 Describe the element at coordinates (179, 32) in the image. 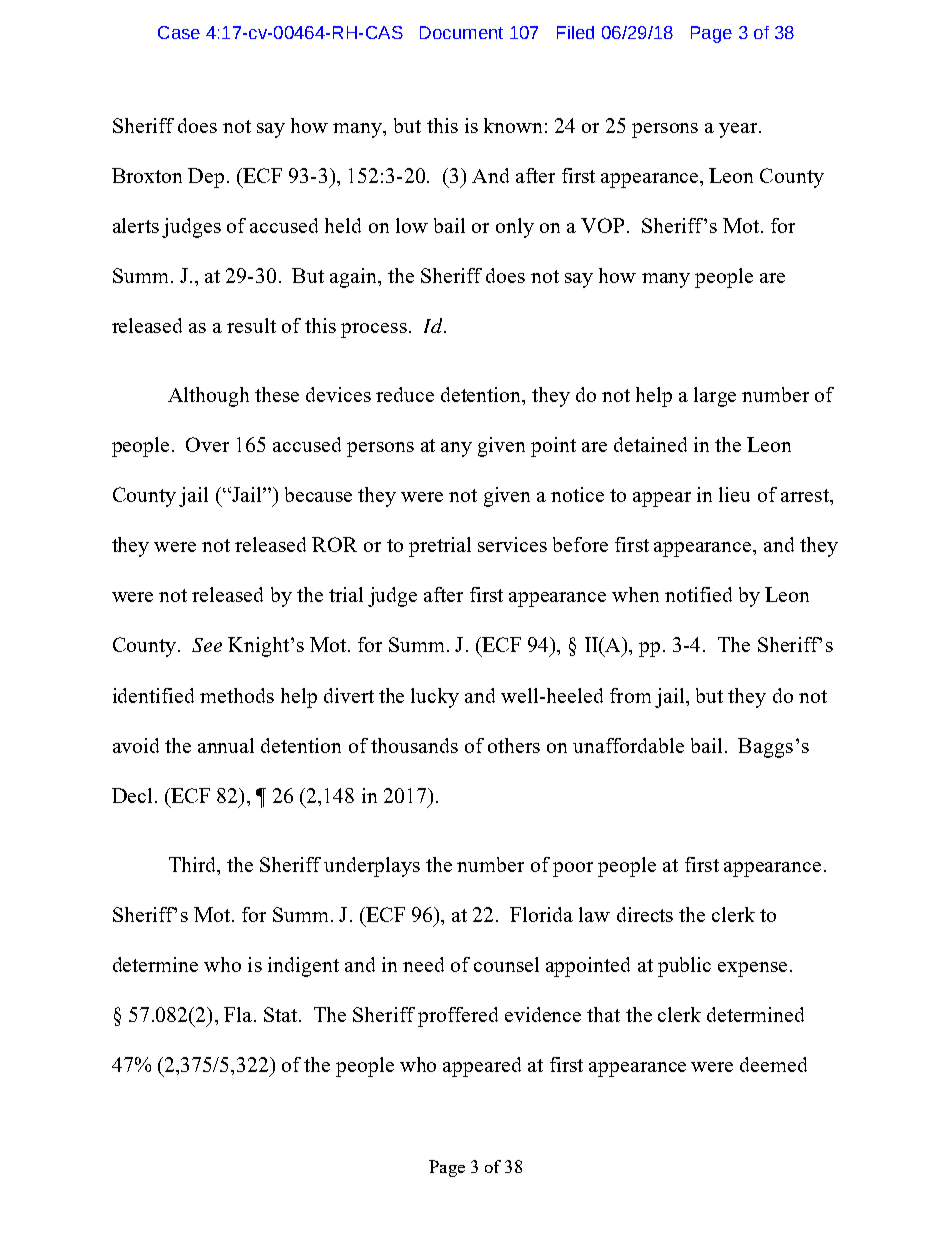

I see `Case` at that location.
